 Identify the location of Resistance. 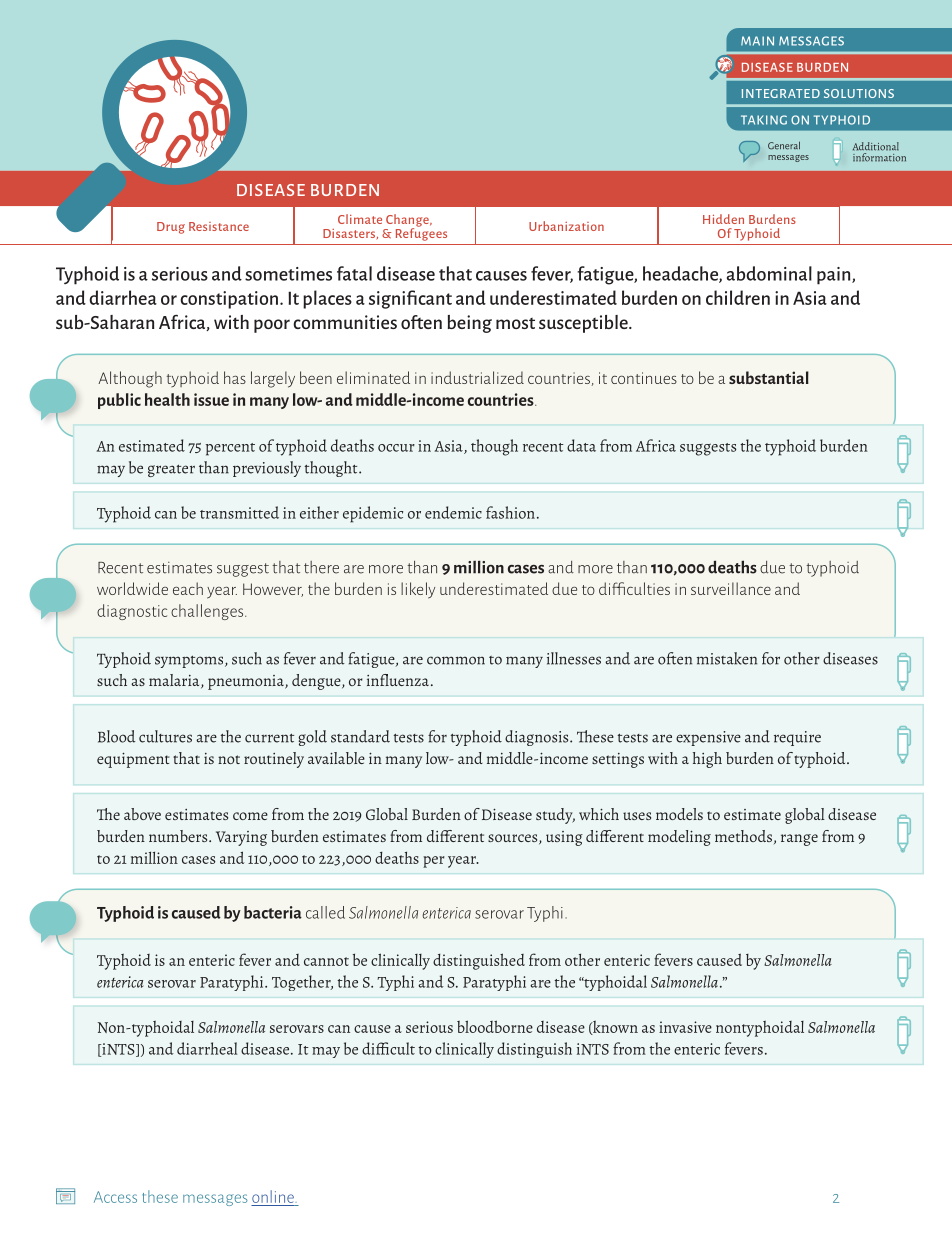
(219, 226).
